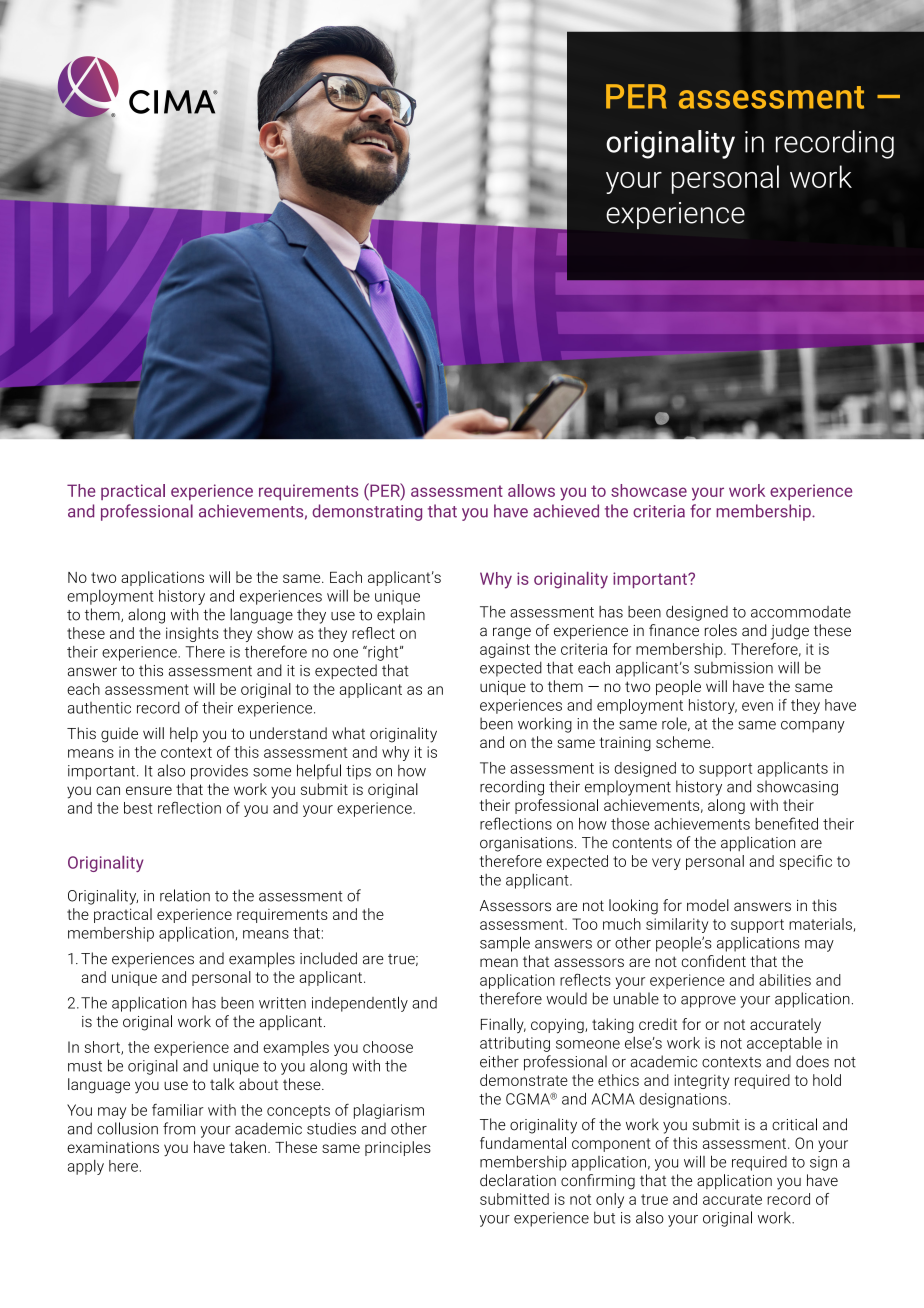  What do you see at coordinates (113, 1147) in the document?
I see `examinations` at bounding box center [113, 1147].
